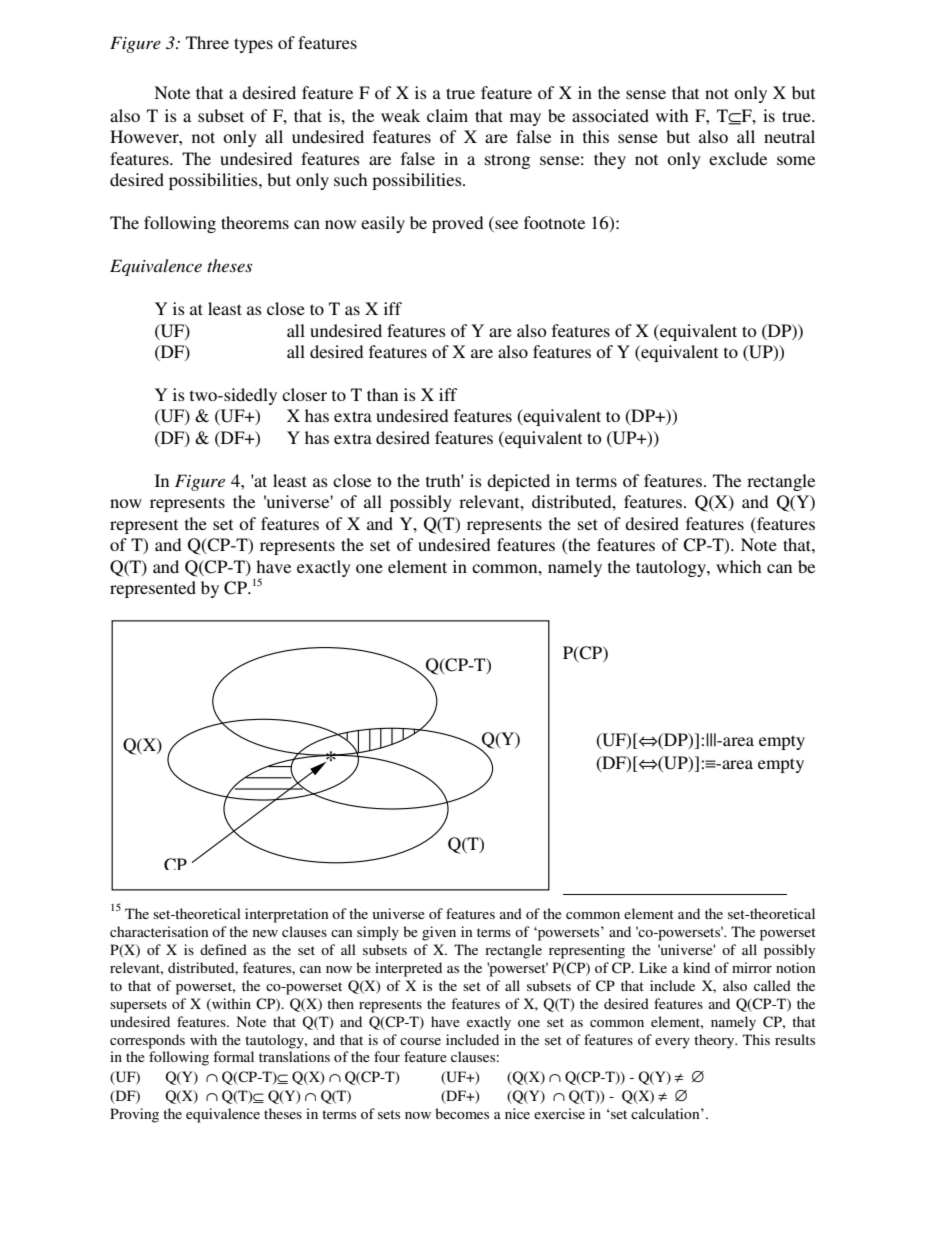 The height and width of the document is (1233, 952). I want to click on depicted, so click(518, 482).
